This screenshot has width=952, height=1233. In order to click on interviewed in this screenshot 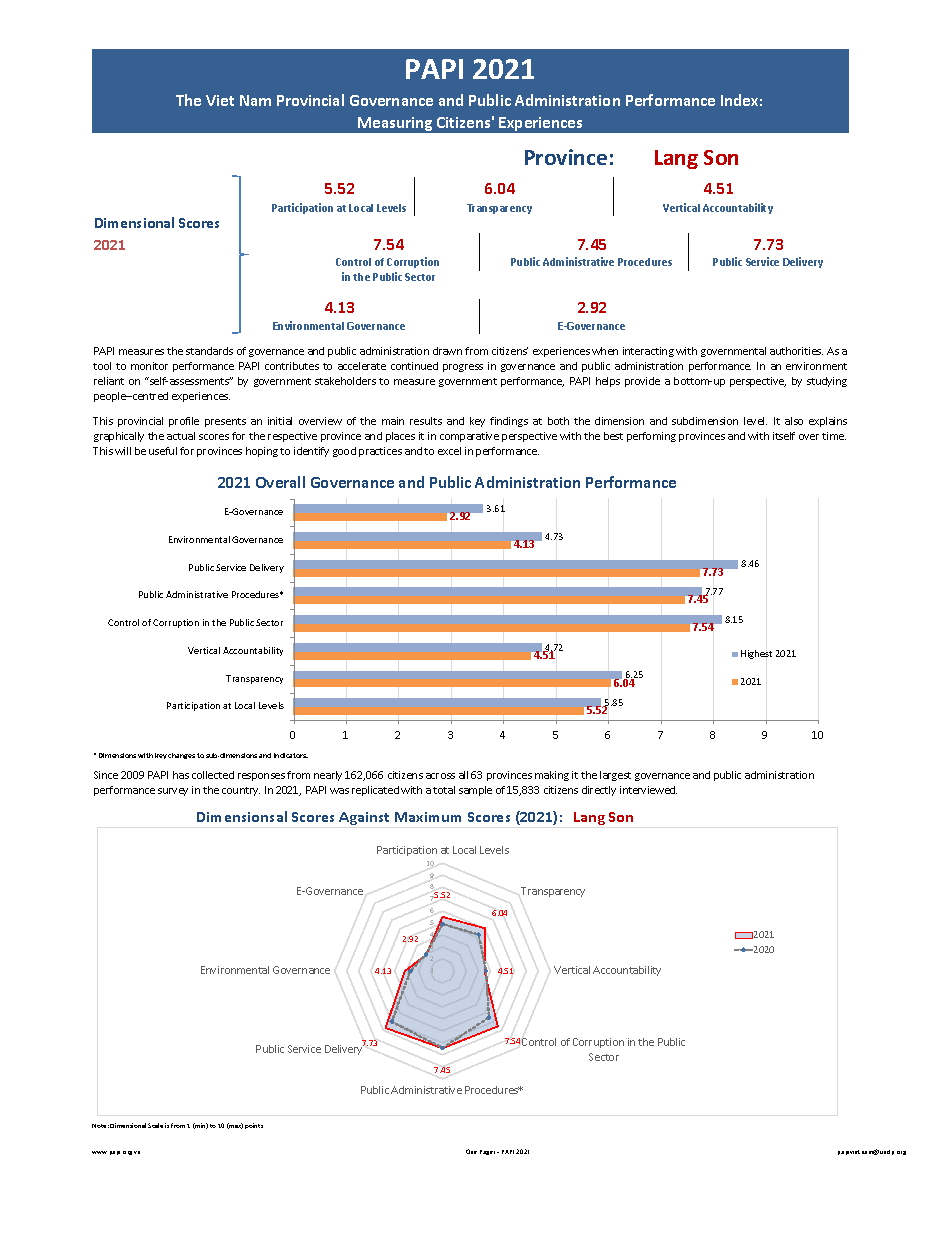, I will do `click(648, 790)`.
